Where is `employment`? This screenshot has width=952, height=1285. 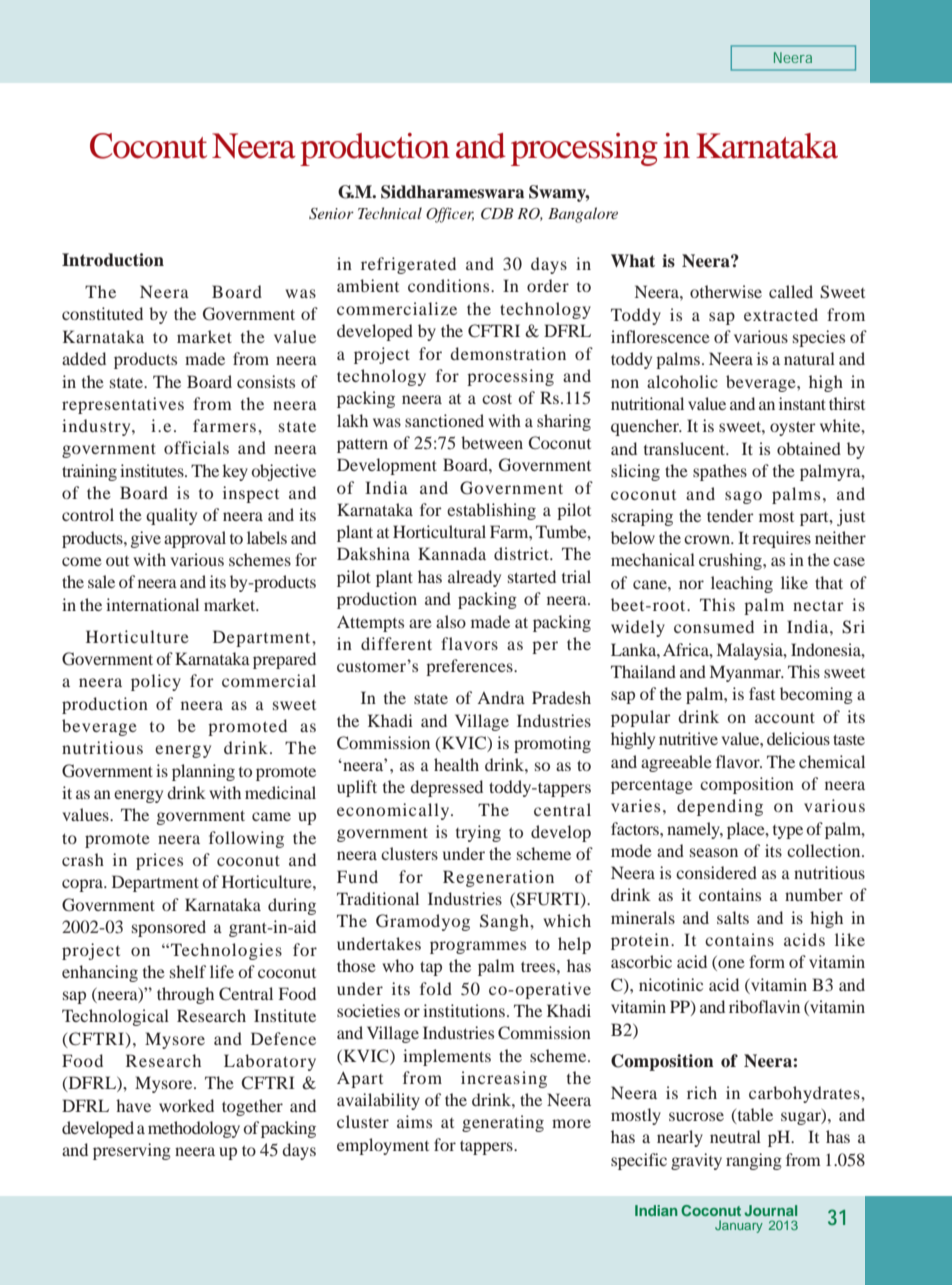 employment is located at coordinates (383, 1146).
